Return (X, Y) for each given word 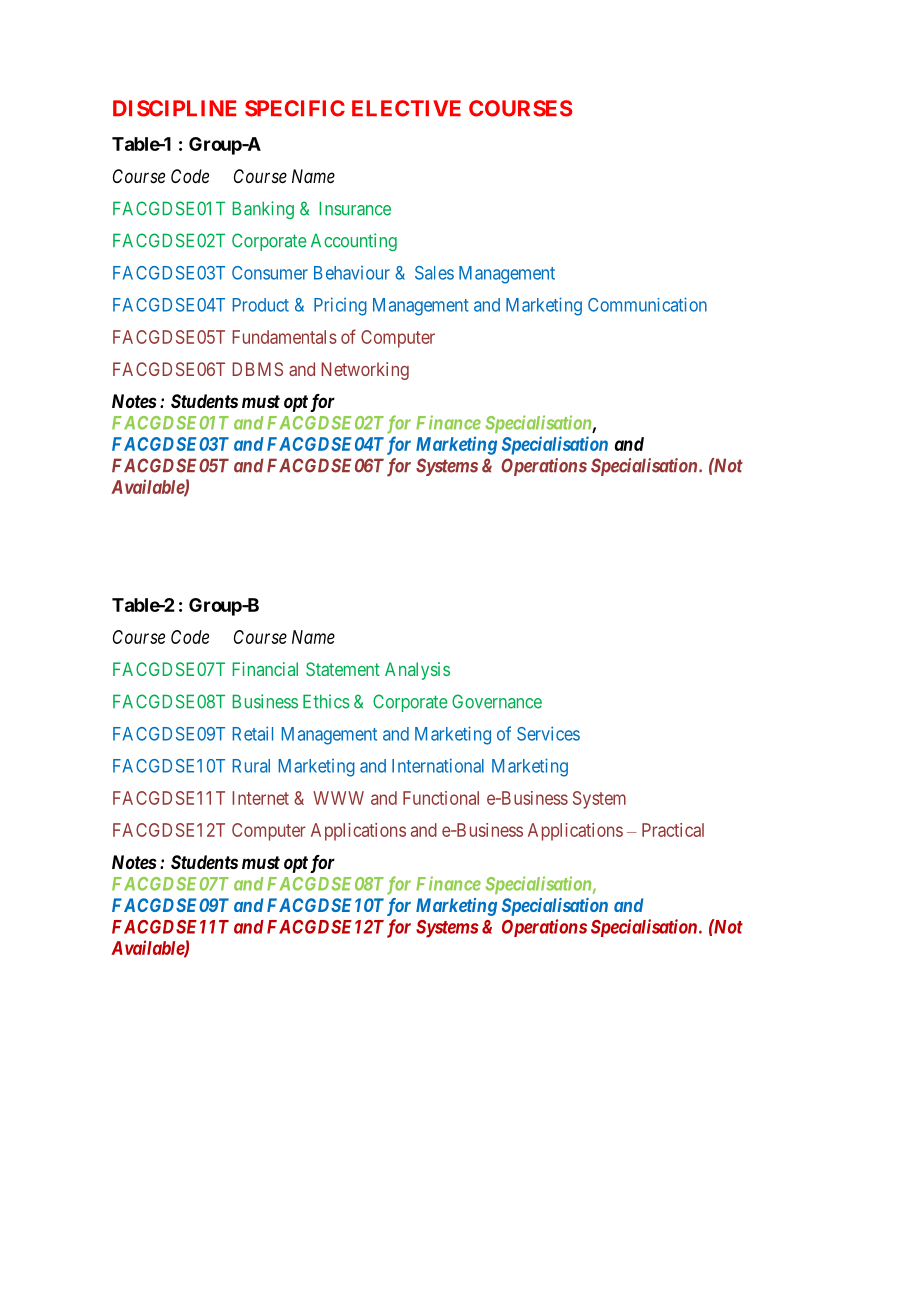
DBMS (257, 369)
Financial (265, 669)
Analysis (417, 671)
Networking (365, 371)
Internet (260, 798)
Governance (497, 701)
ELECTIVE (406, 108)
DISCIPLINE (175, 108)
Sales (434, 273)
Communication (647, 304)
